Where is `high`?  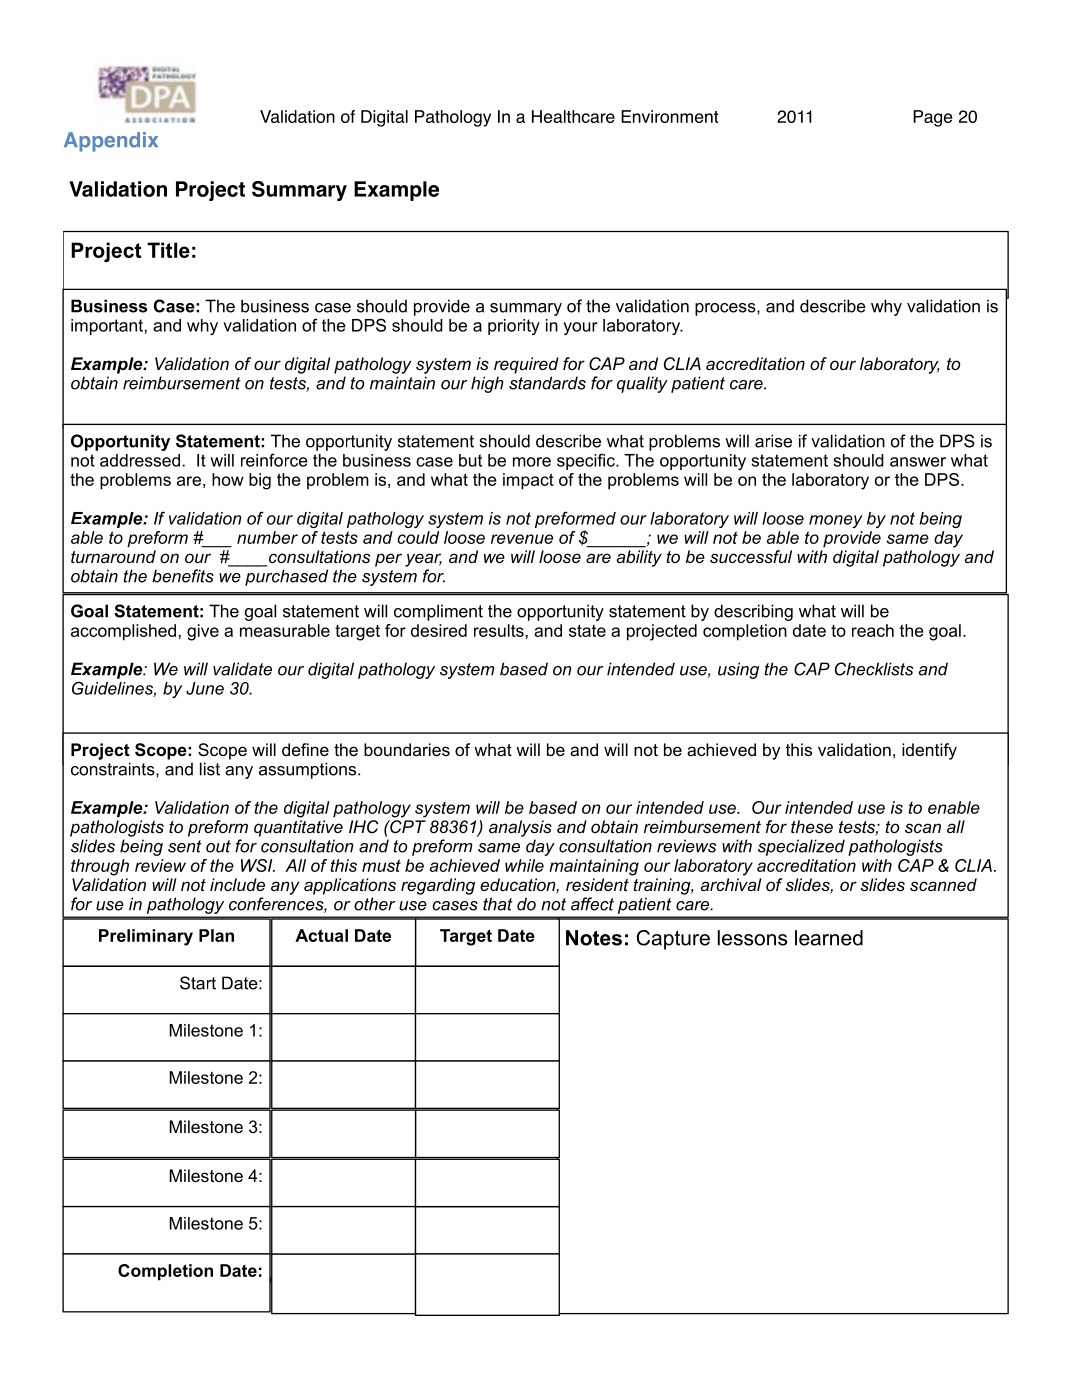 high is located at coordinates (487, 384).
